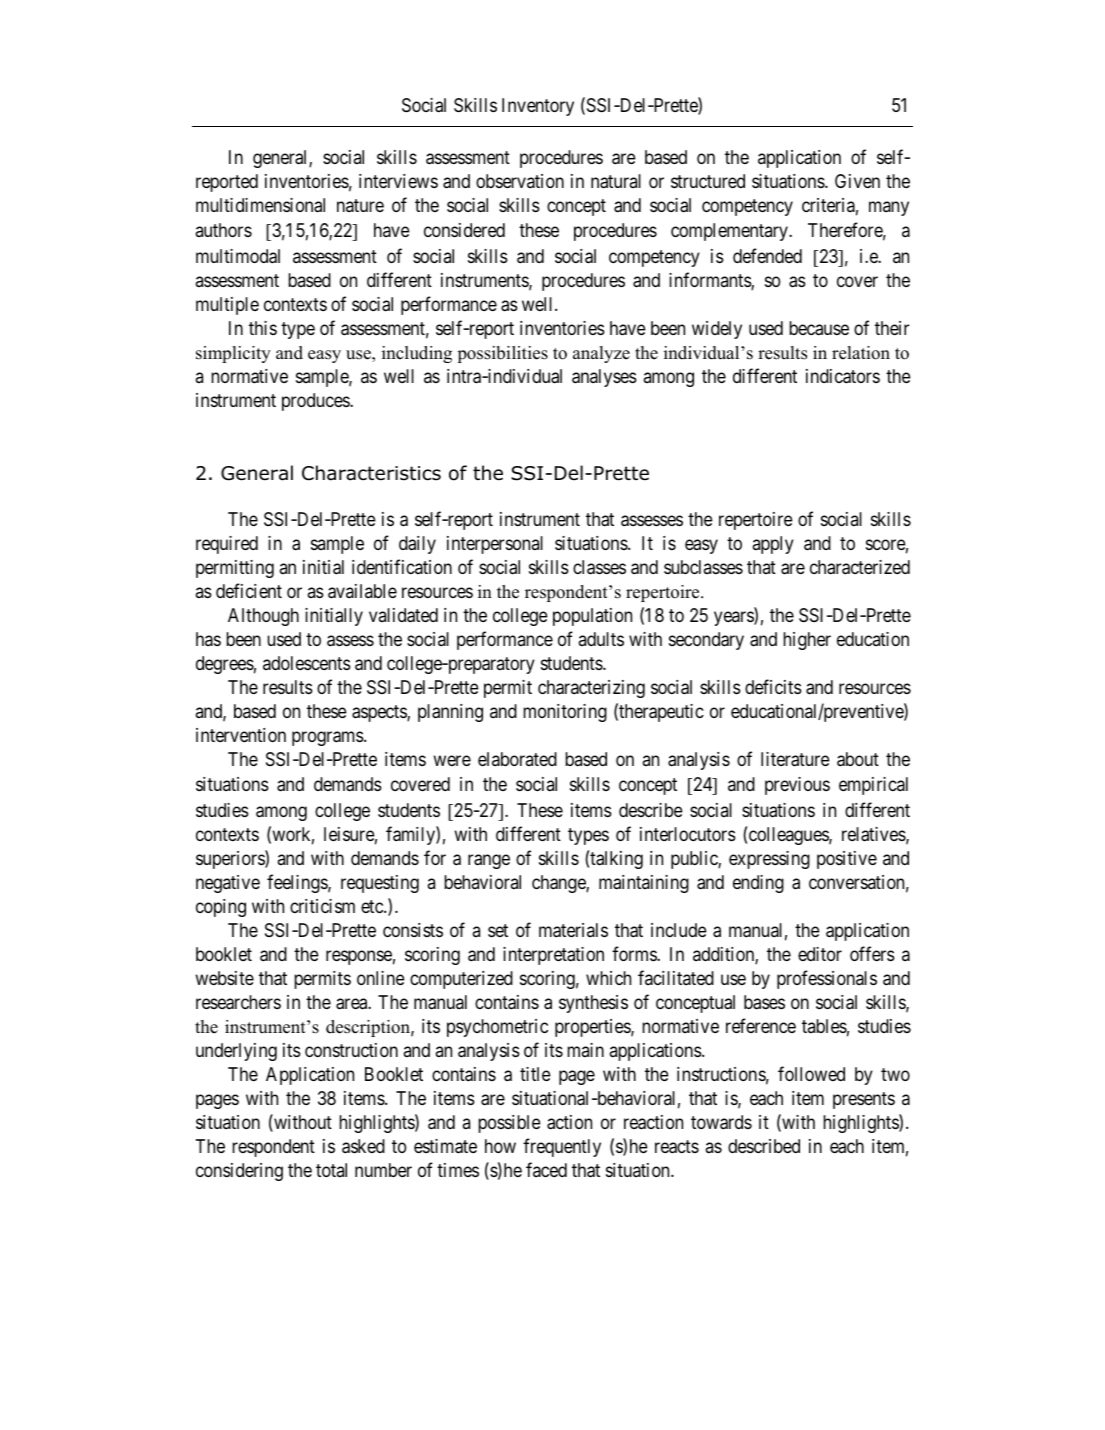 This page has width=1105, height=1430. Describe the element at coordinates (371, 473) in the page. I see `Characteristics` at that location.
